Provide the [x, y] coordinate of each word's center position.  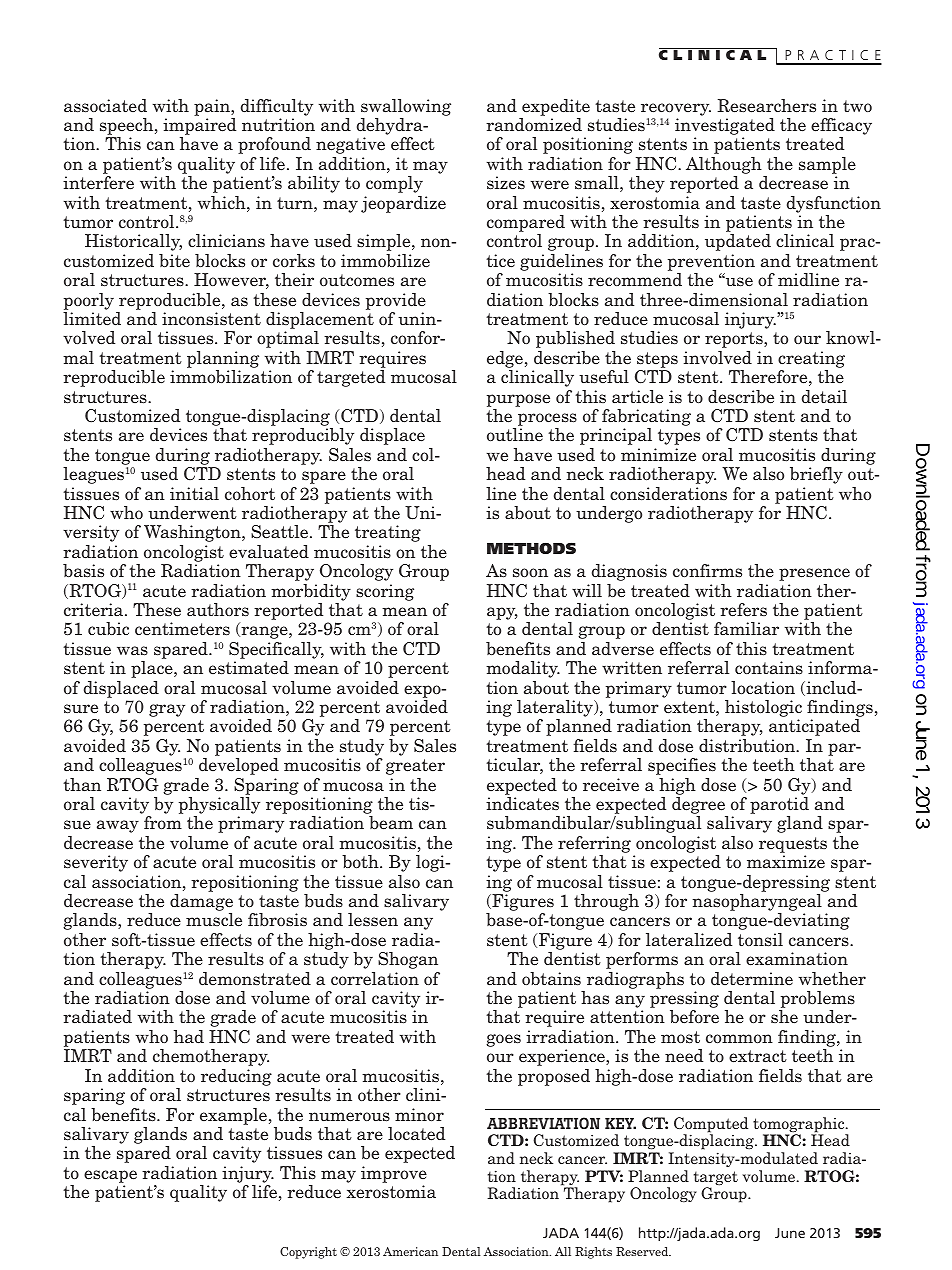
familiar [746, 629]
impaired [199, 128]
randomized [534, 124]
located [416, 1134]
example [233, 1116]
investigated [725, 128]
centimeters [182, 629]
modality [523, 669]
